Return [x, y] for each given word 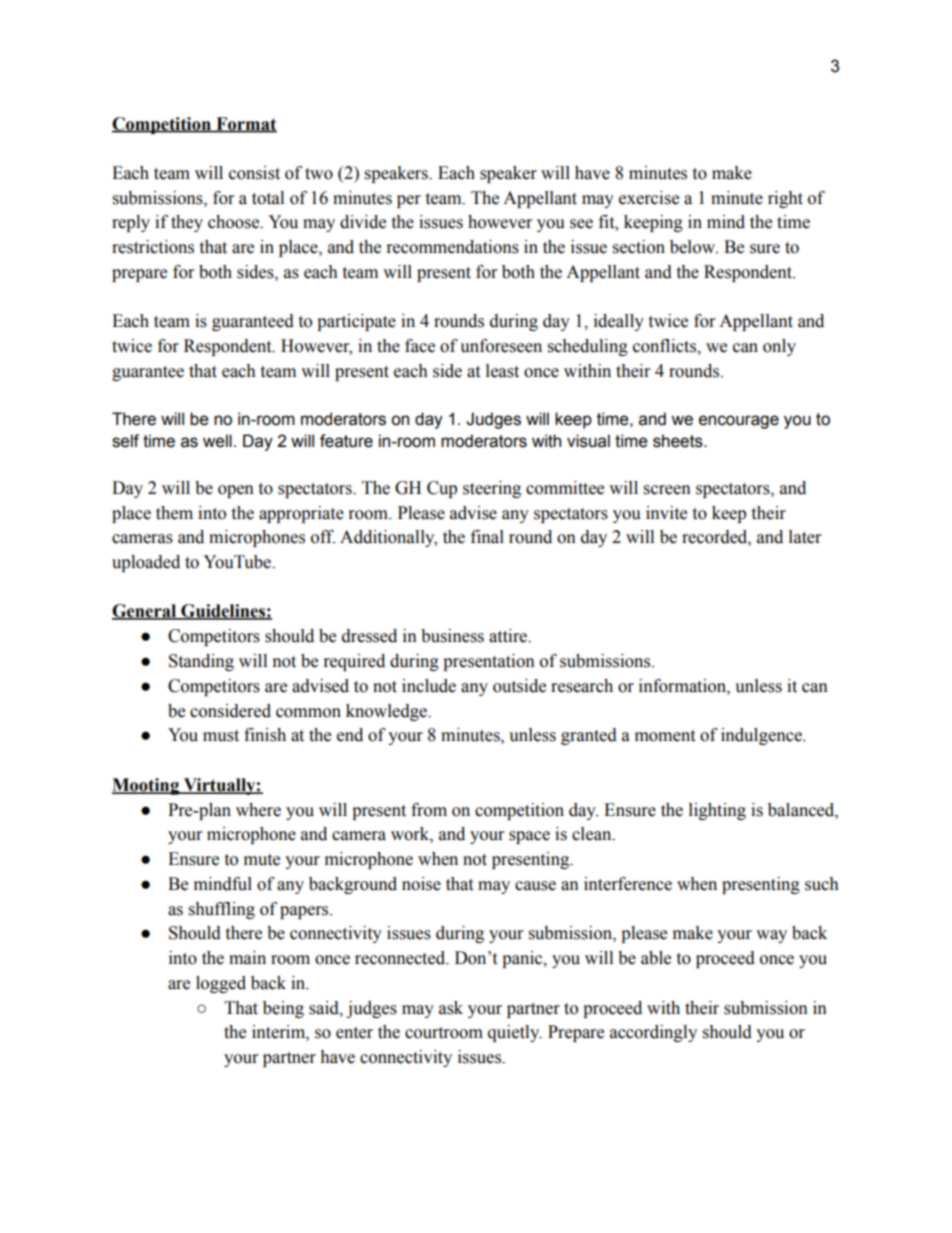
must [221, 736]
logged [221, 984]
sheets [679, 441]
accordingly [653, 1033]
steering [492, 489]
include [429, 686]
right [785, 199]
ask [451, 1008]
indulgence [762, 736]
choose [235, 222]
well [217, 441]
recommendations [453, 247]
